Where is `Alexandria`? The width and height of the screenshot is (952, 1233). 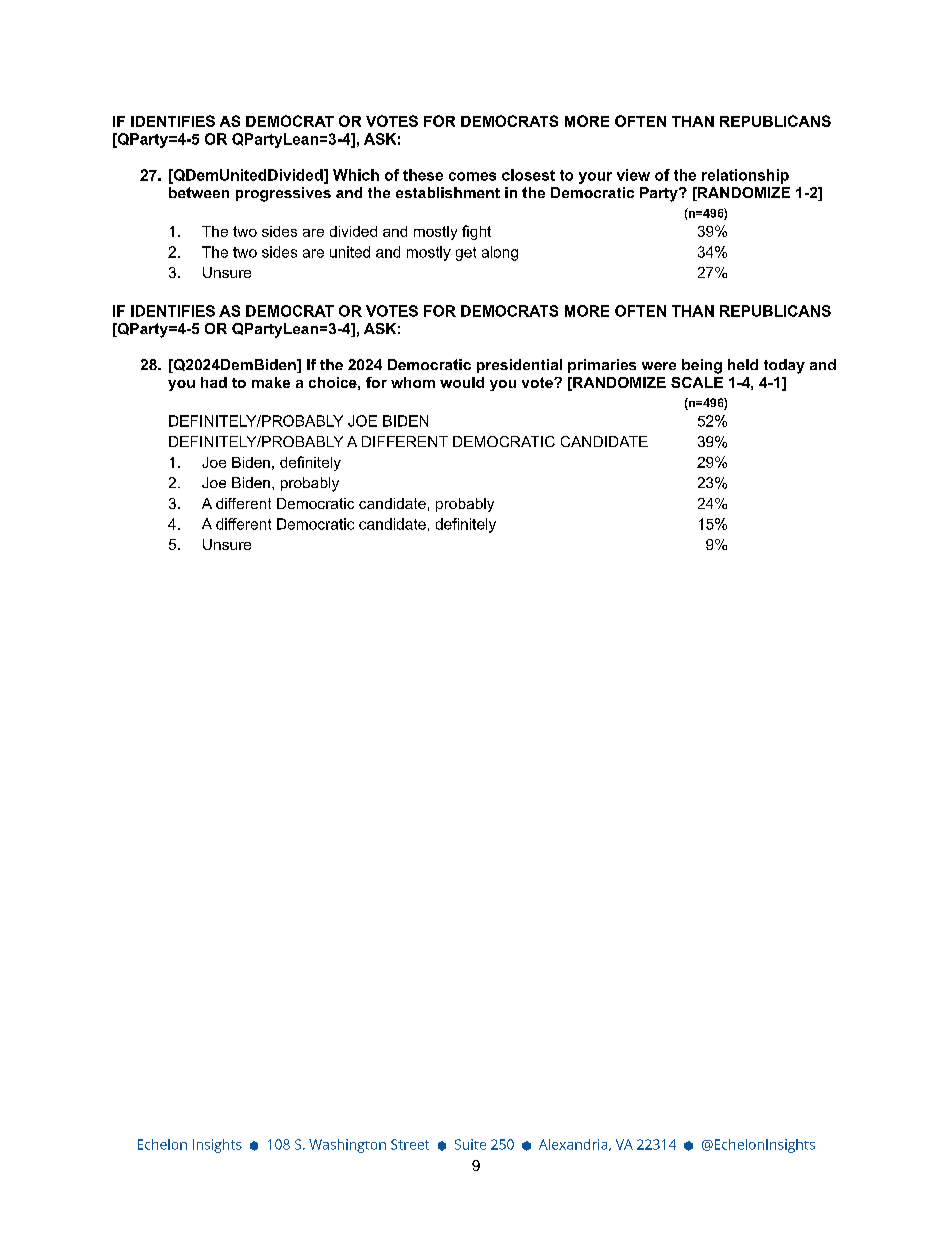
Alexandria is located at coordinates (574, 1145).
